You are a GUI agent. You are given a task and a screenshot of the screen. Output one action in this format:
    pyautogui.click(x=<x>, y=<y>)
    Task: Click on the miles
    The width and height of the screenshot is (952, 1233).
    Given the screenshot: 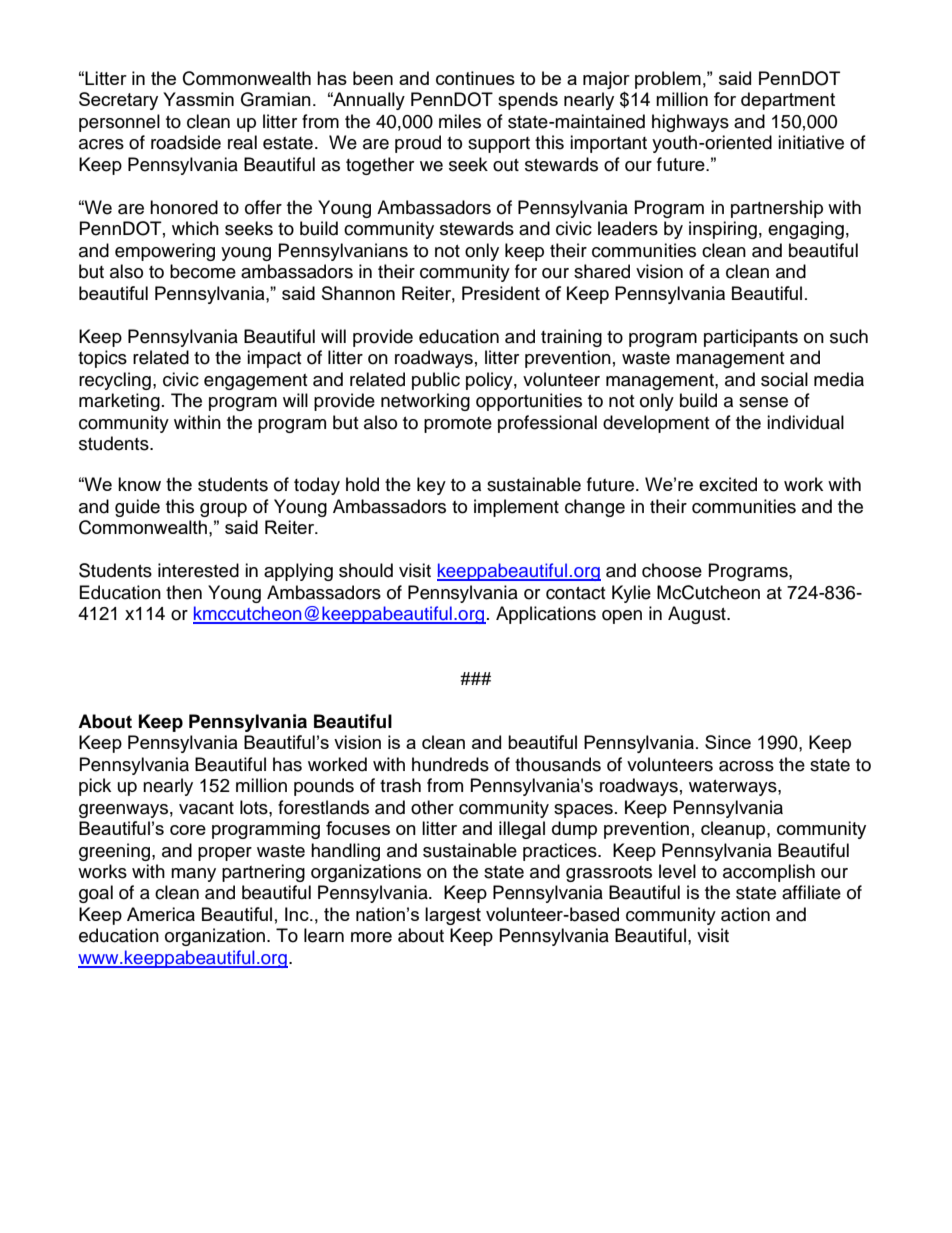 What is the action you would take?
    pyautogui.click(x=460, y=121)
